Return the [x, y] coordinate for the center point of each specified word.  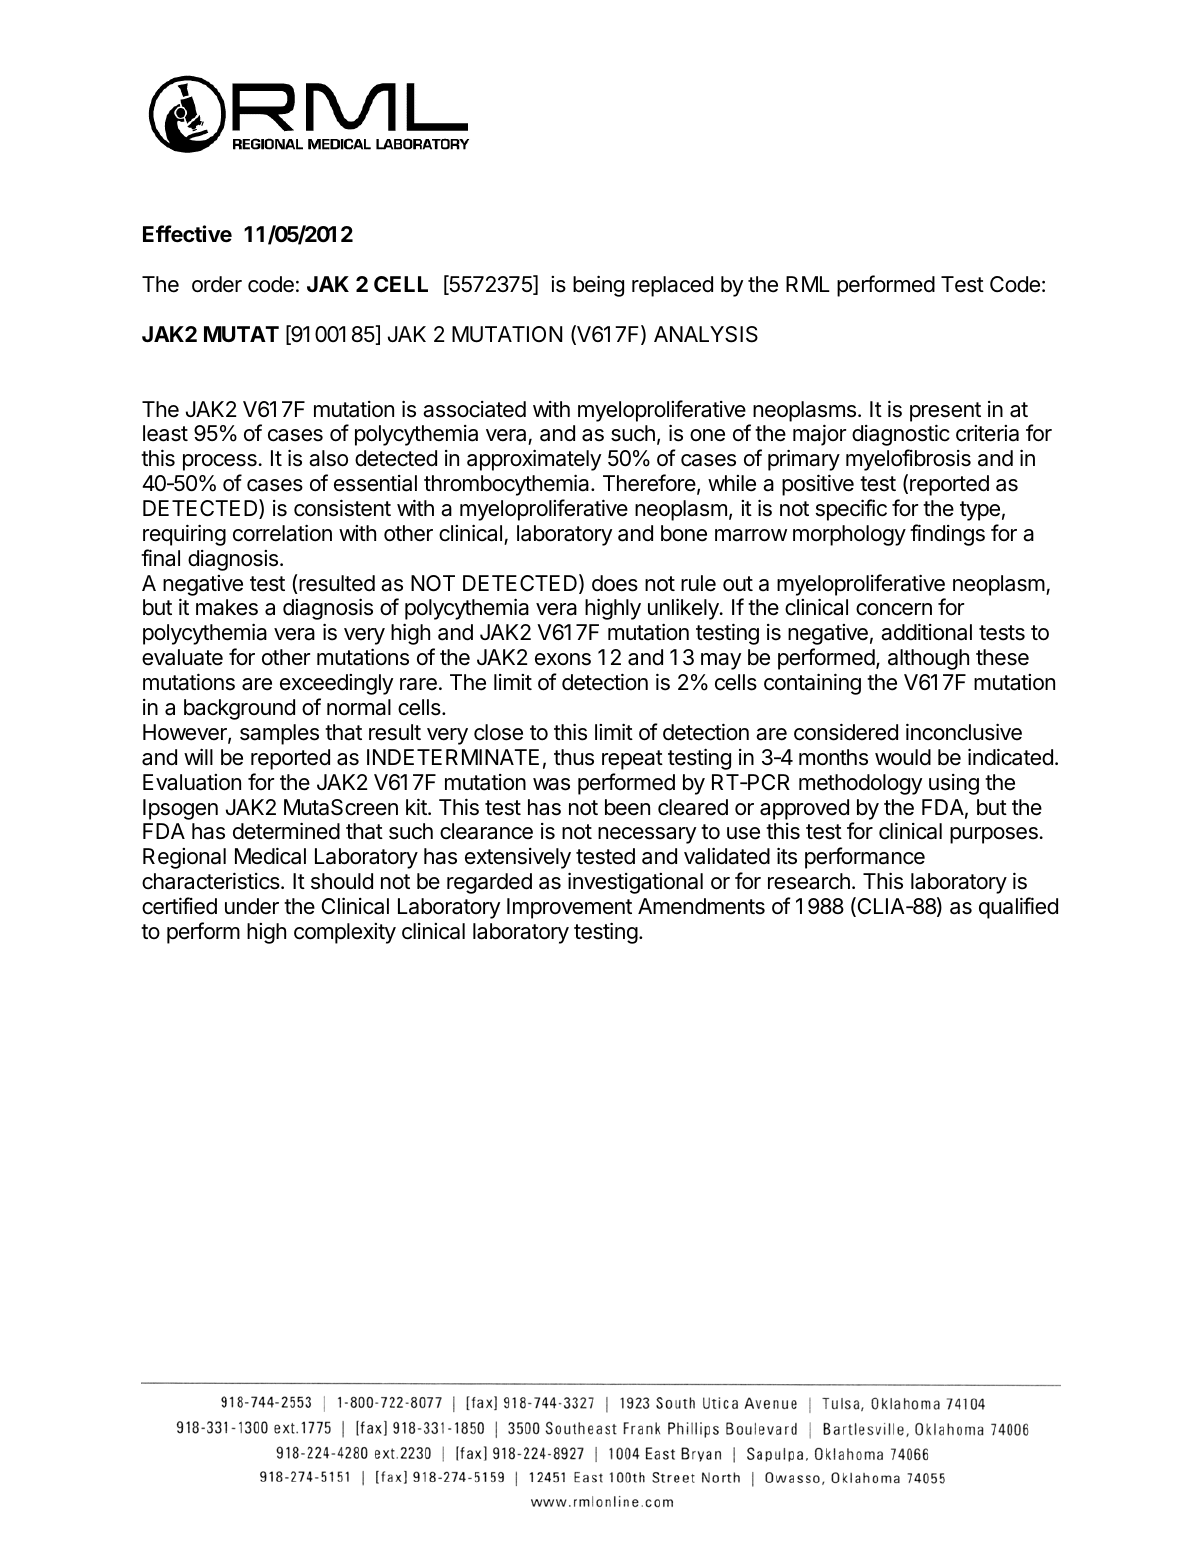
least [165, 433]
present [945, 412]
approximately [534, 460]
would [903, 757]
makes [227, 607]
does [615, 583]
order [217, 284]
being [598, 286]
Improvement [569, 908]
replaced [672, 286]
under [252, 906]
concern [894, 609]
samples [279, 734]
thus [574, 757]
